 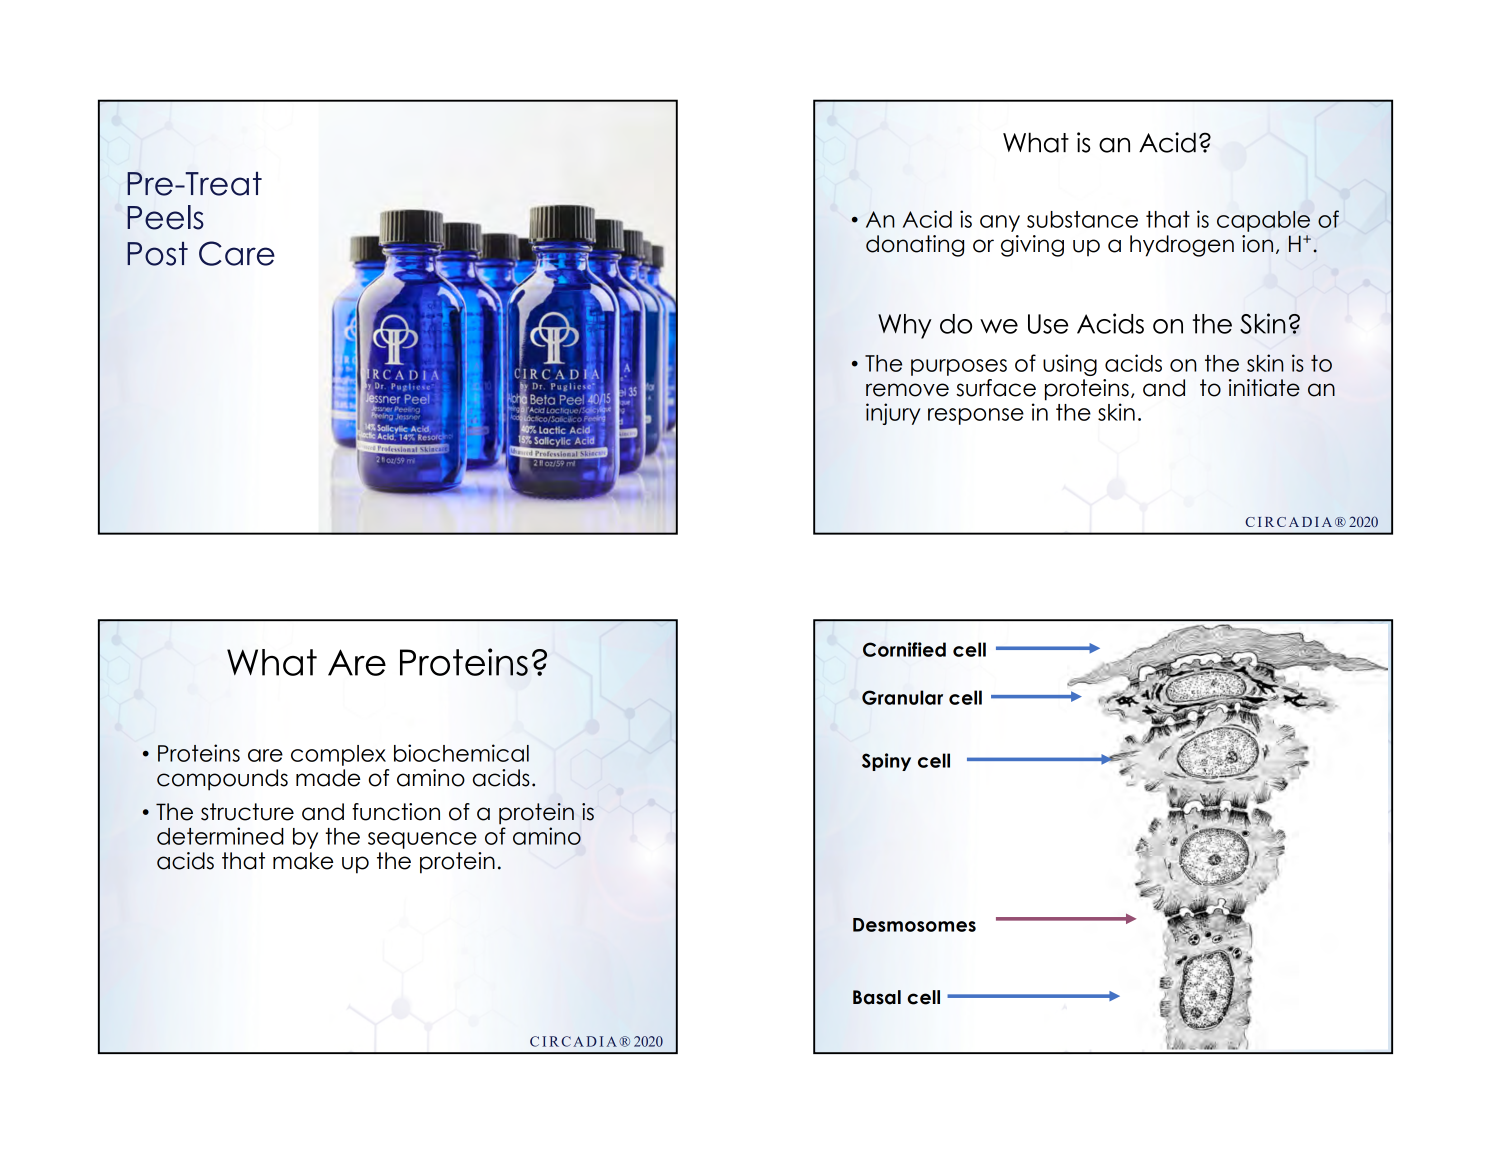 I want to click on complex, so click(x=338, y=755).
